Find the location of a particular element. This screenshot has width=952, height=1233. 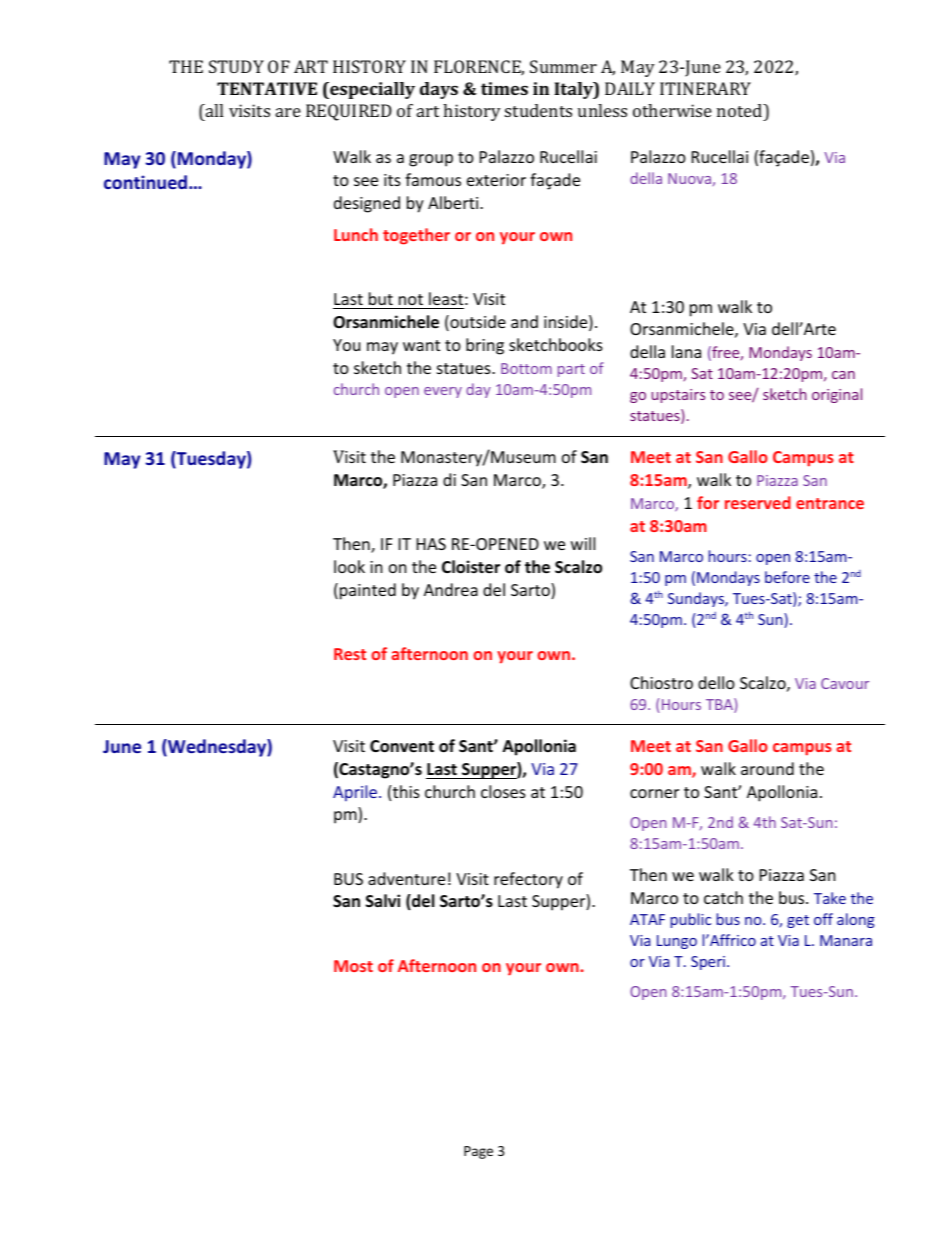

closes is located at coordinates (503, 791).
